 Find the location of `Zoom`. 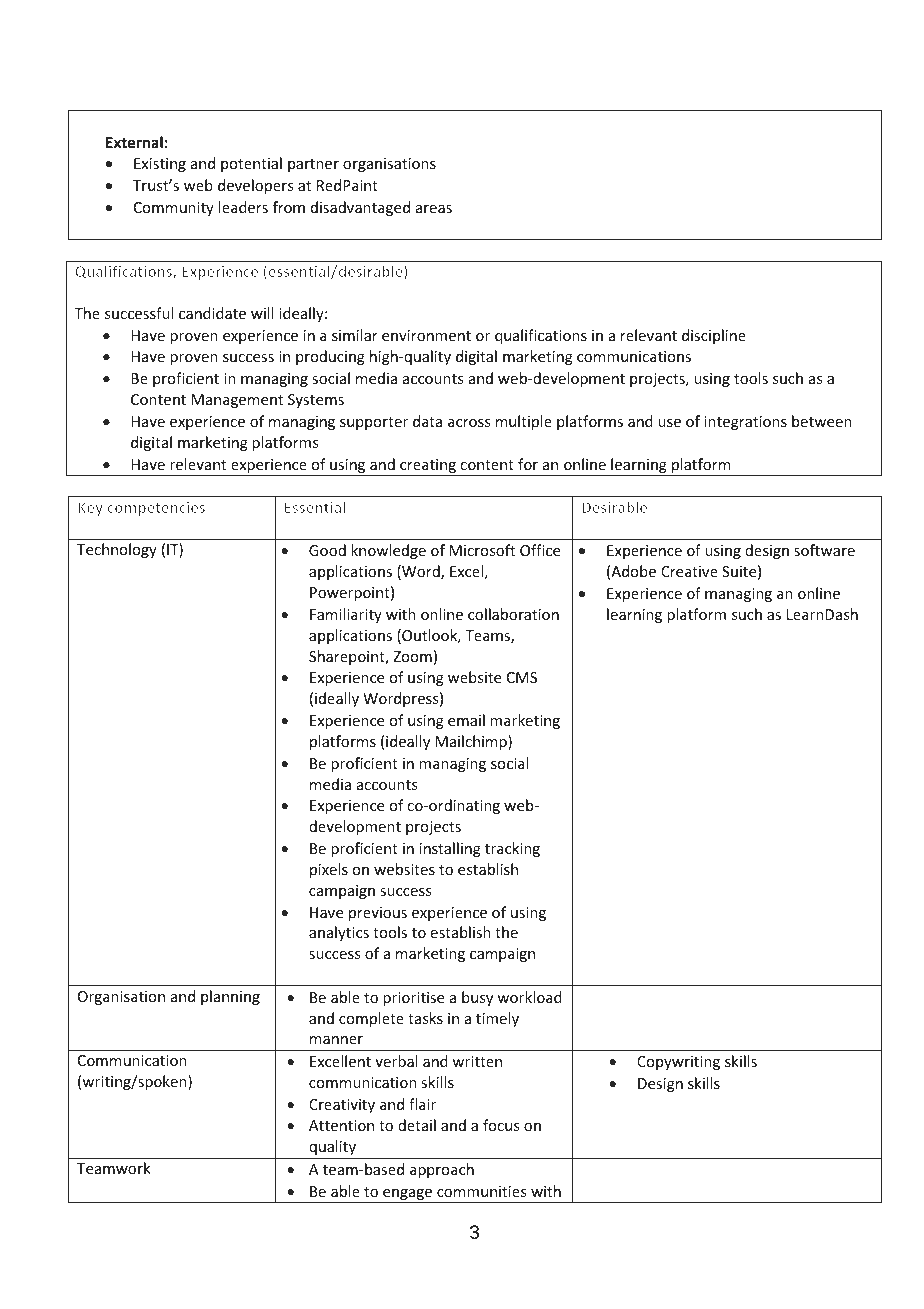

Zoom is located at coordinates (412, 656).
